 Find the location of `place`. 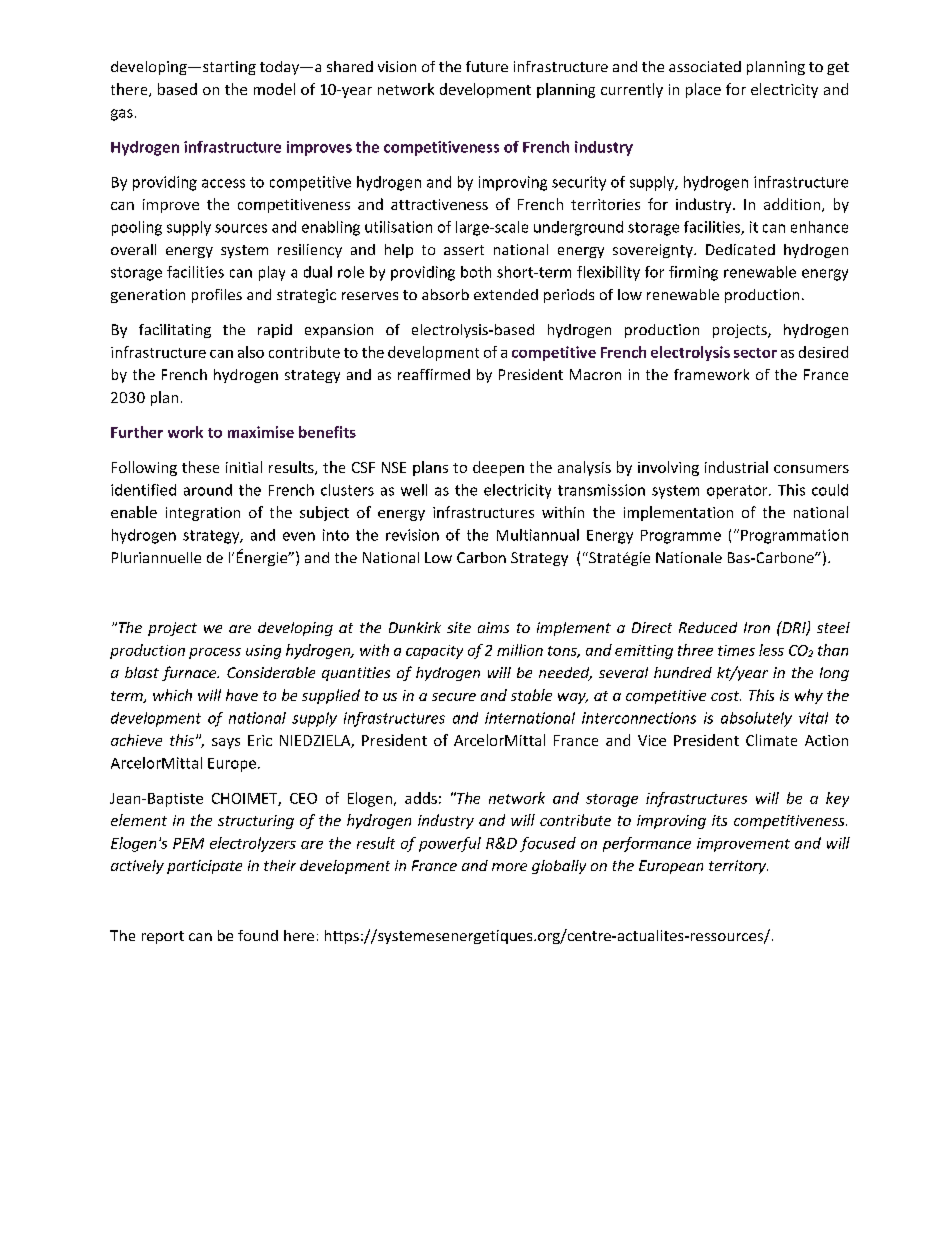

place is located at coordinates (703, 90).
